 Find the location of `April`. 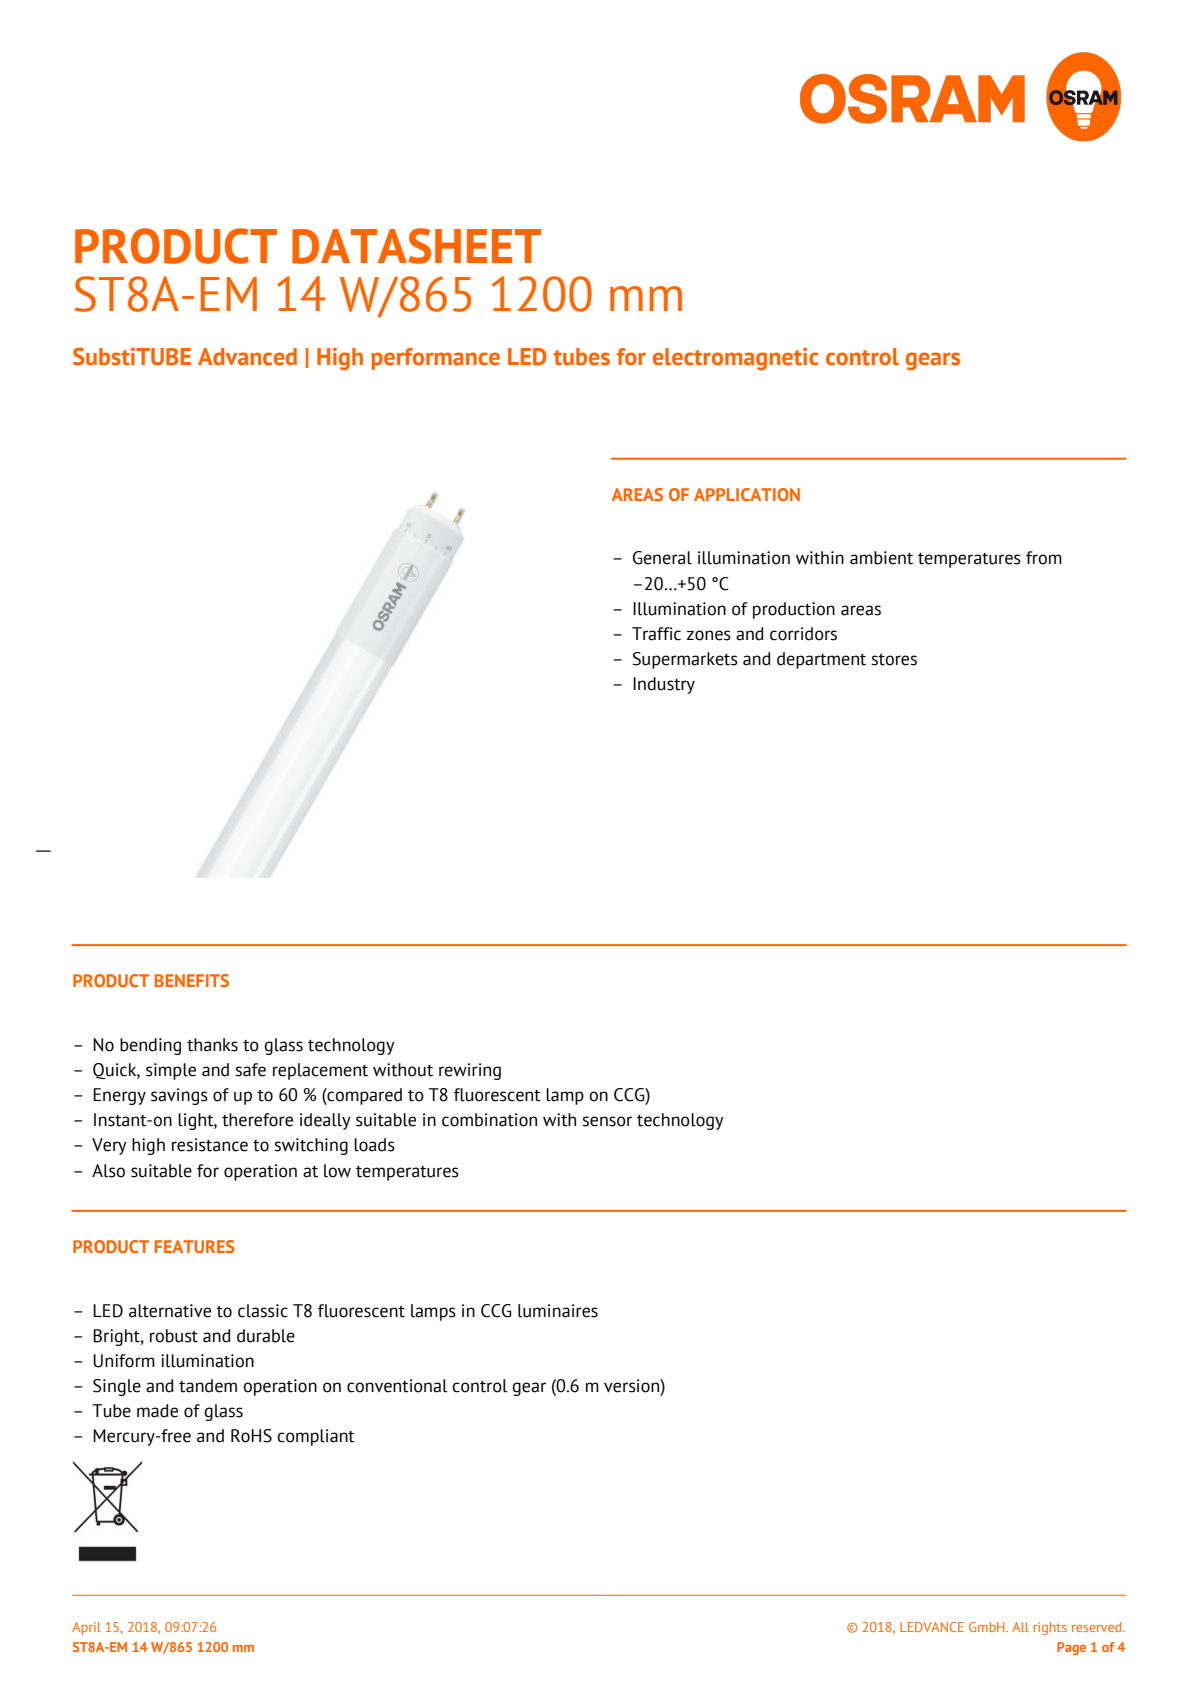

April is located at coordinates (86, 1628).
